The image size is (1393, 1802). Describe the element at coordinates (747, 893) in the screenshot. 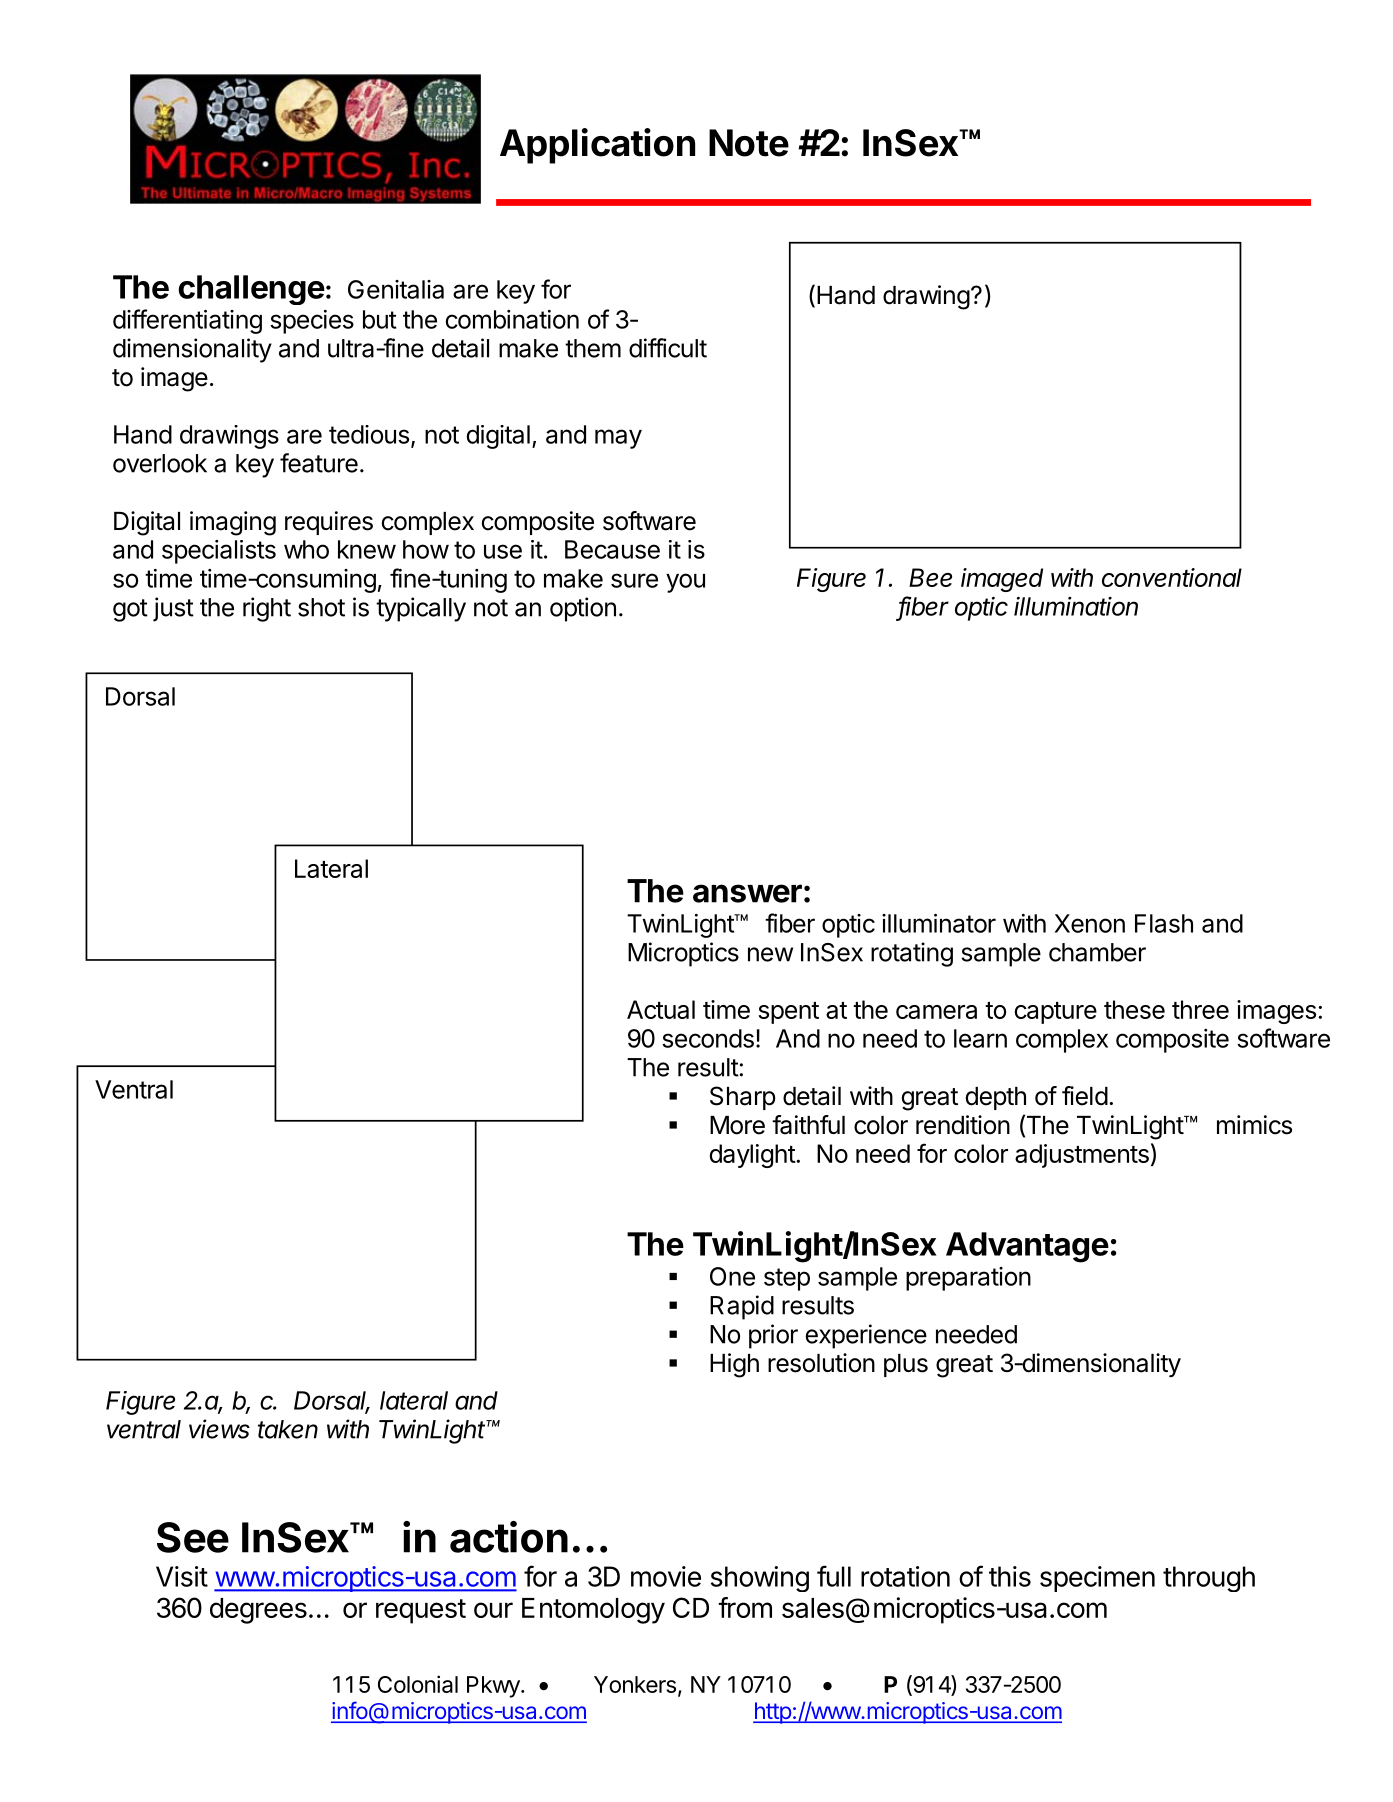

I see `answer` at that location.
